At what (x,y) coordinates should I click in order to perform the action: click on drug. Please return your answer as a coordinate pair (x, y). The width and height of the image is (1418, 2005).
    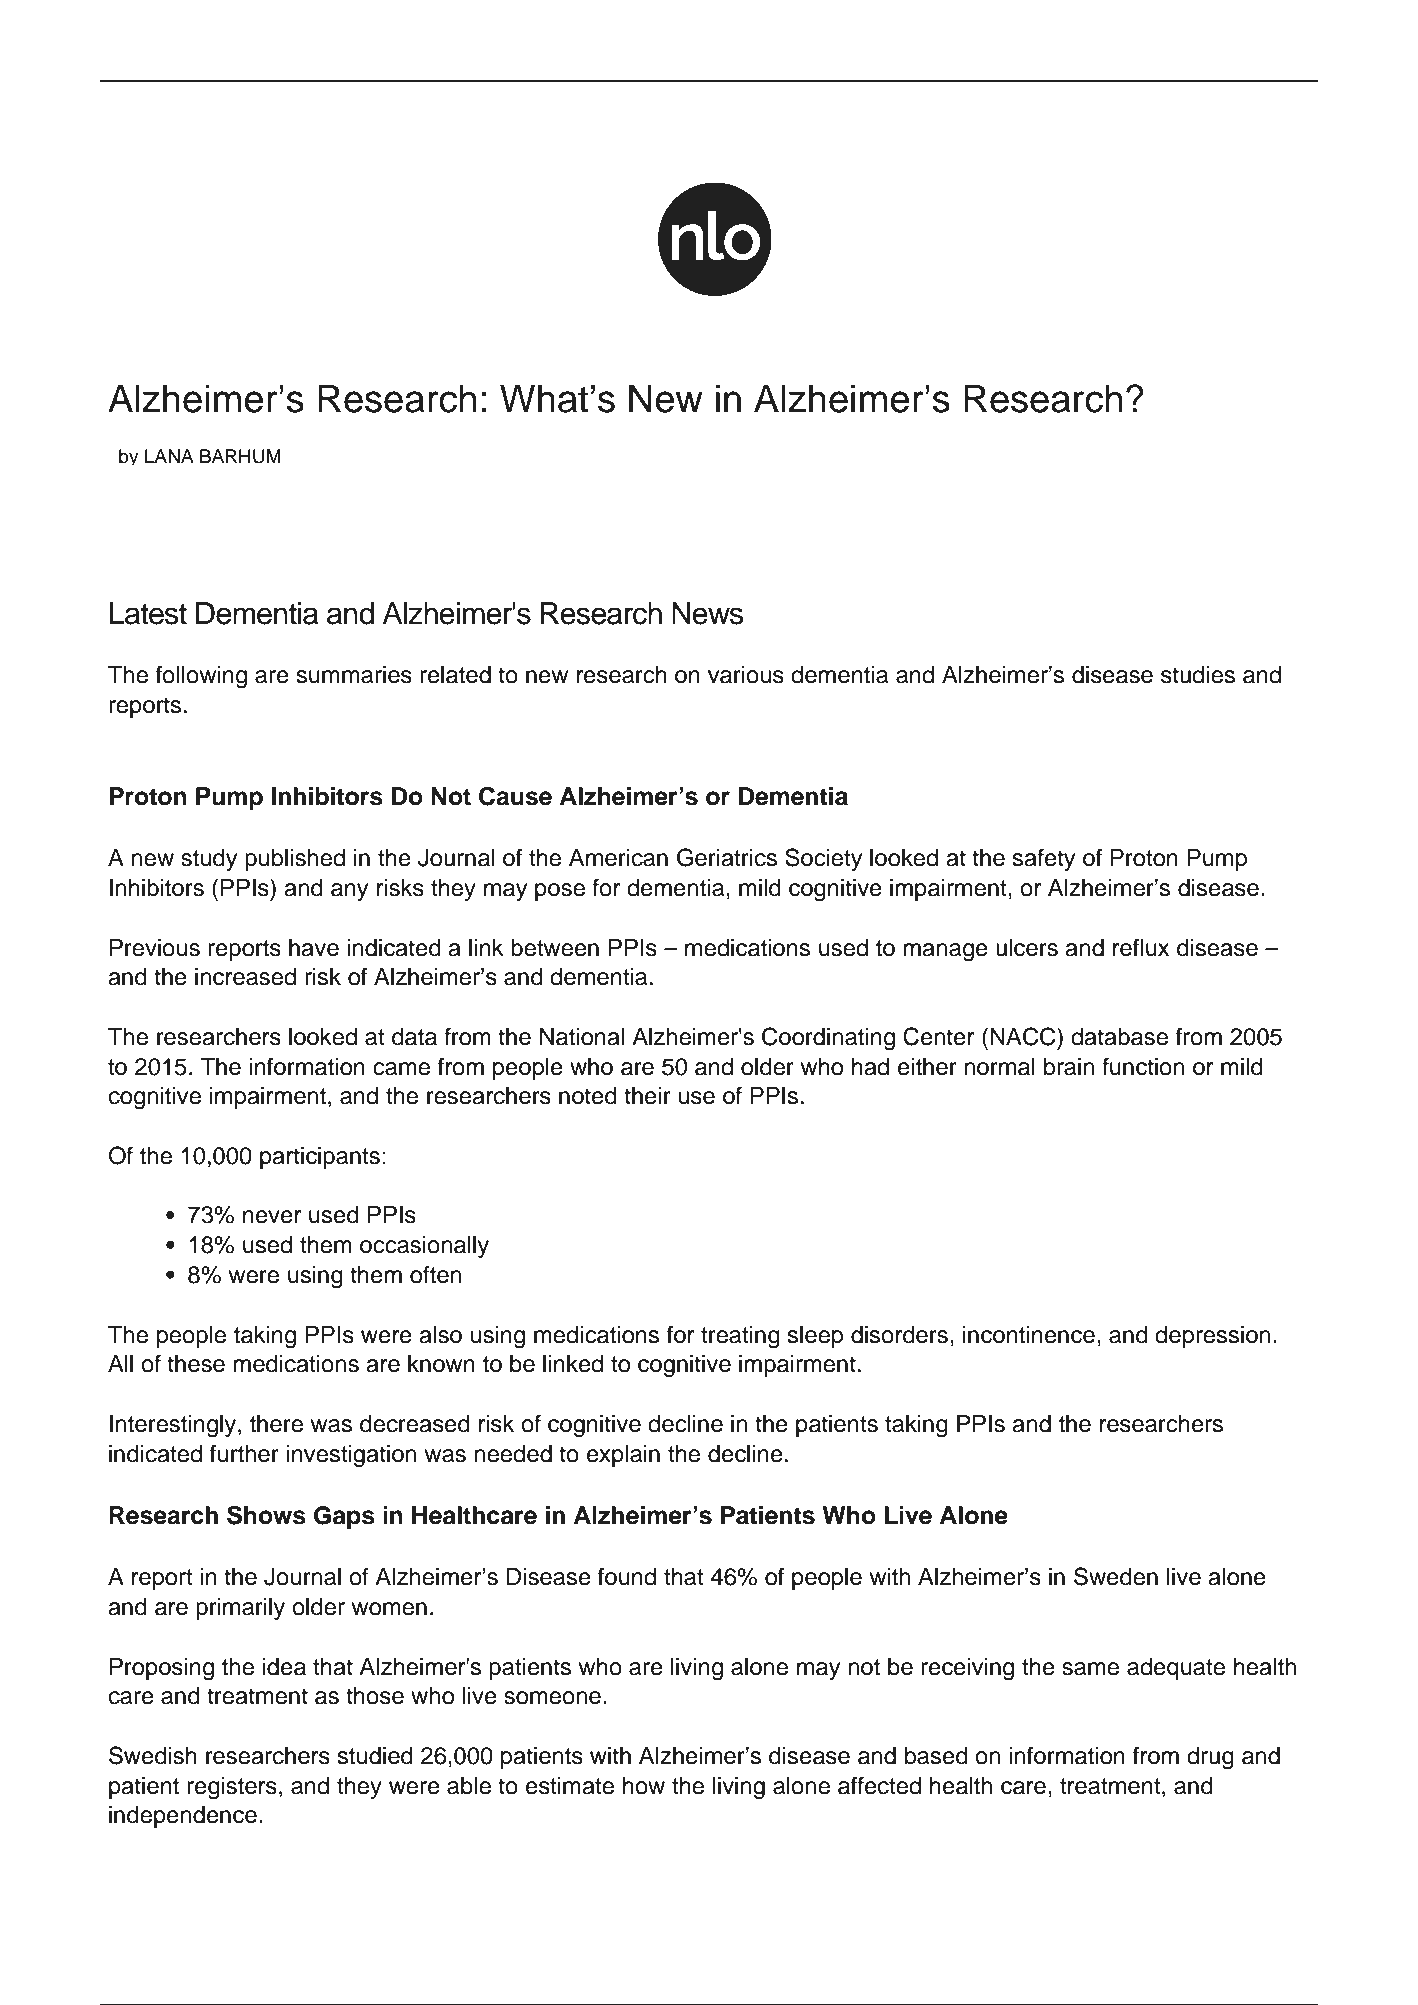
    Looking at the image, I should click on (1210, 1758).
